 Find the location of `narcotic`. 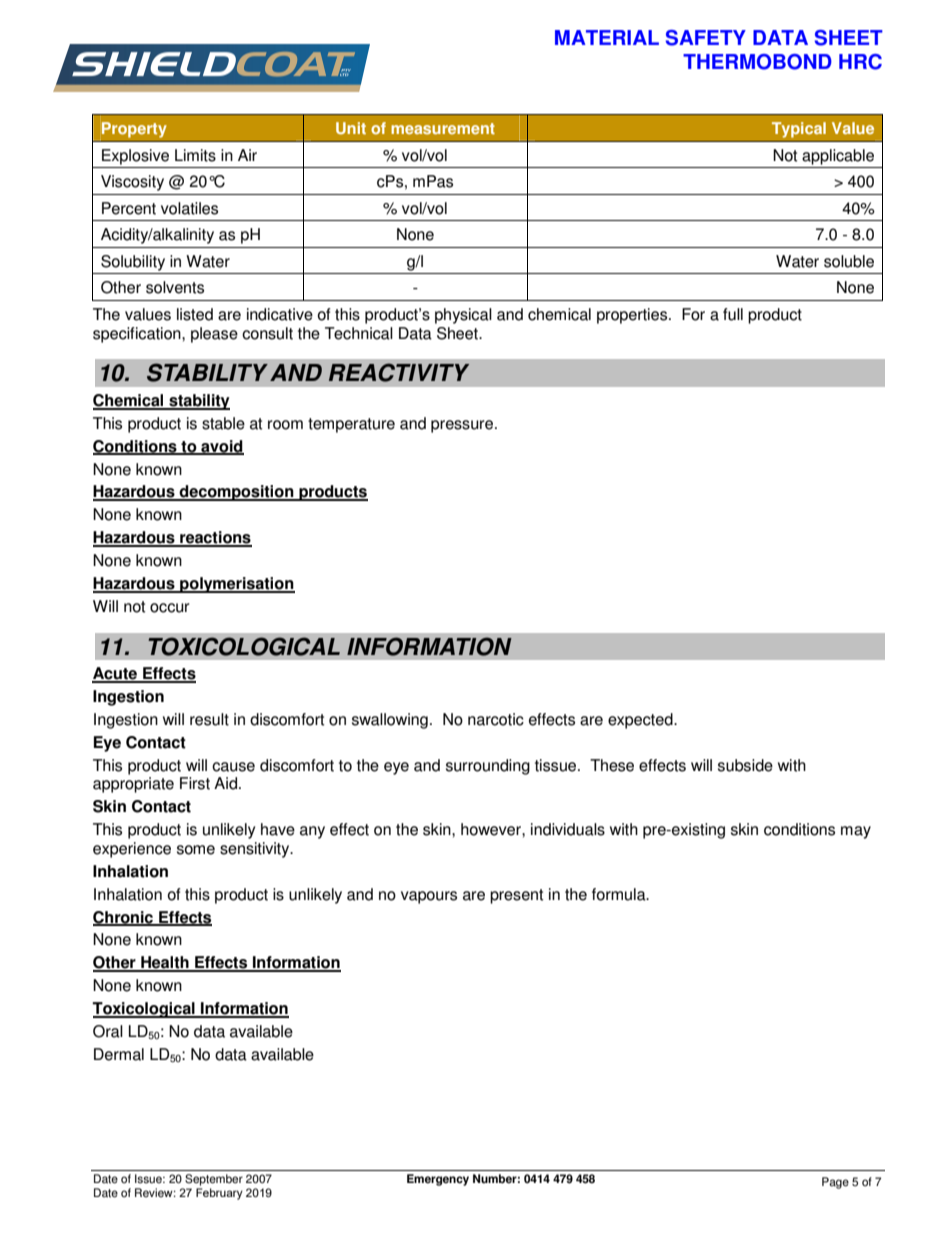

narcotic is located at coordinates (496, 719).
